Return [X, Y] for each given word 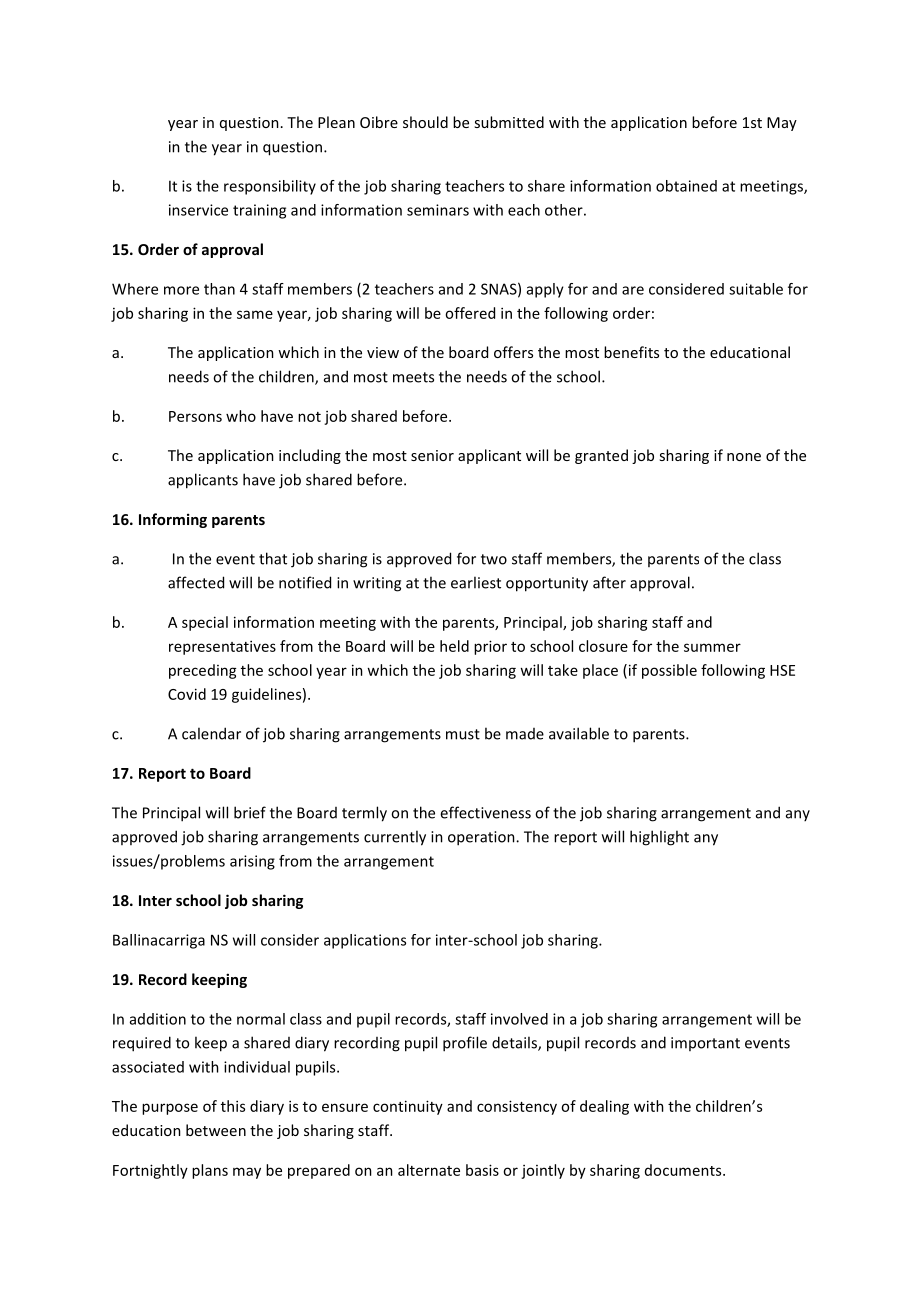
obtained [686, 186]
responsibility [270, 187]
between [216, 1130]
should [425, 122]
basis [482, 1170]
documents [684, 1170]
